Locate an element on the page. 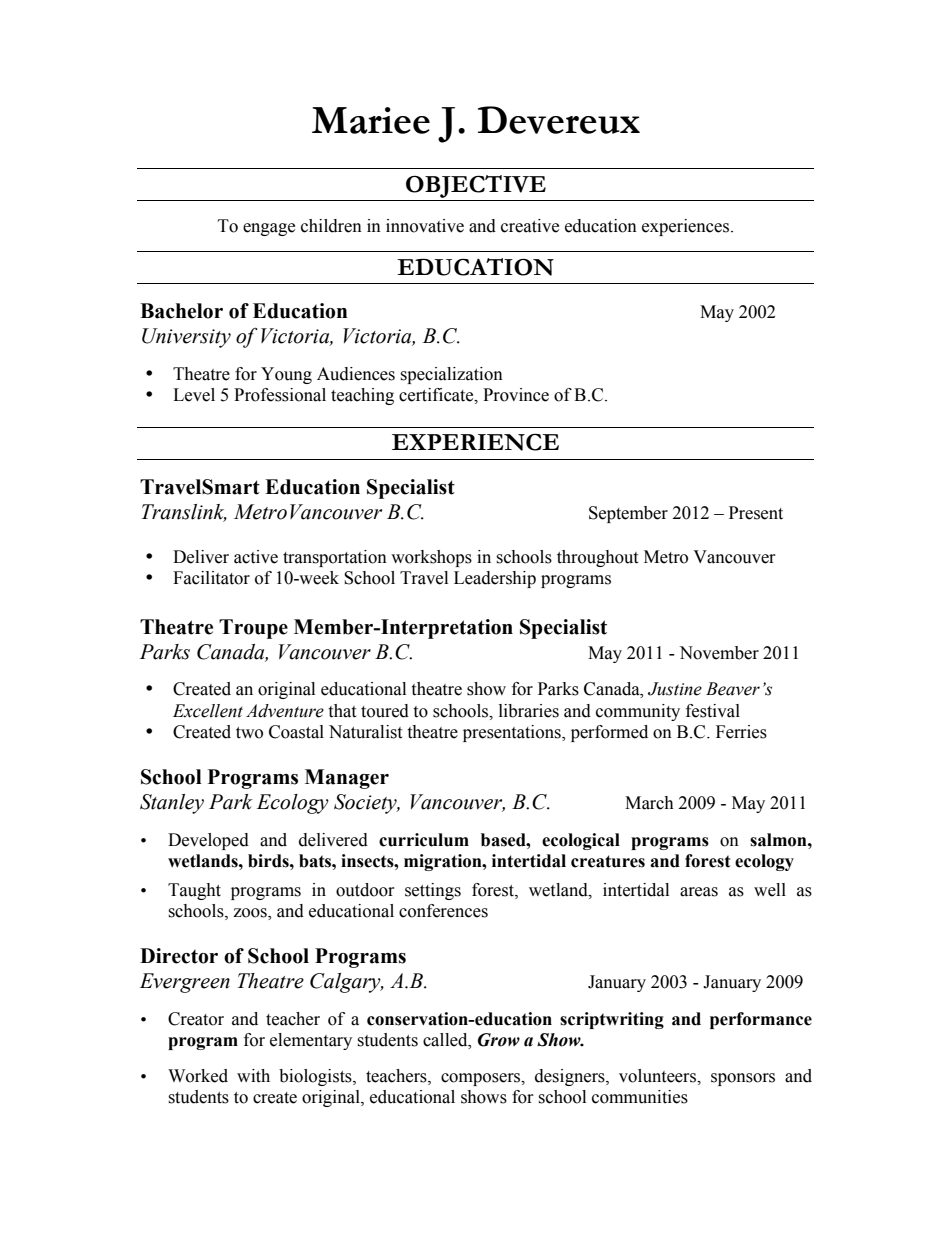 Image resolution: width=952 pixels, height=1233 pixels. Developed is located at coordinates (208, 841).
